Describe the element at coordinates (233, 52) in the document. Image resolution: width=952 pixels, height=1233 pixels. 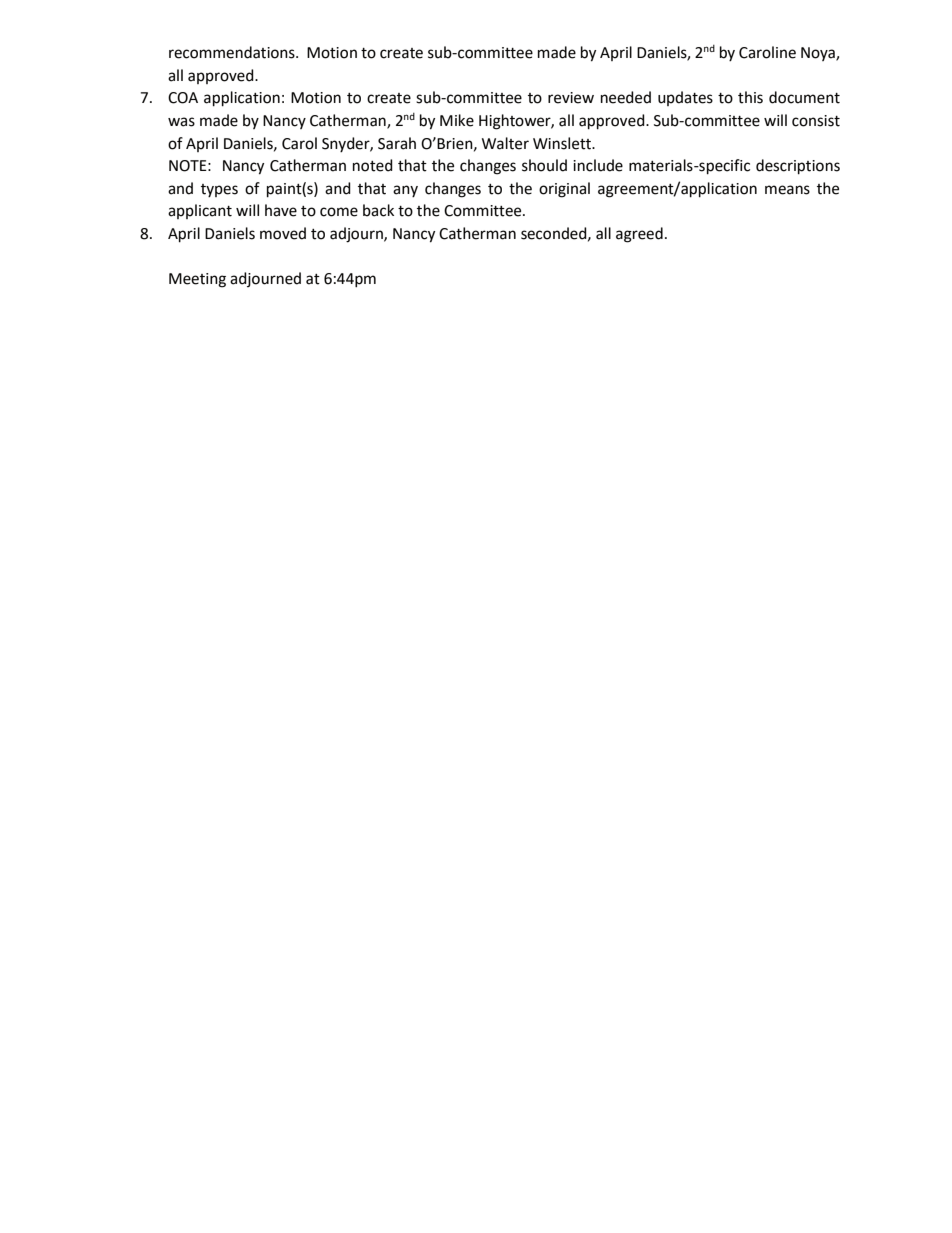
I see `recommendations` at that location.
